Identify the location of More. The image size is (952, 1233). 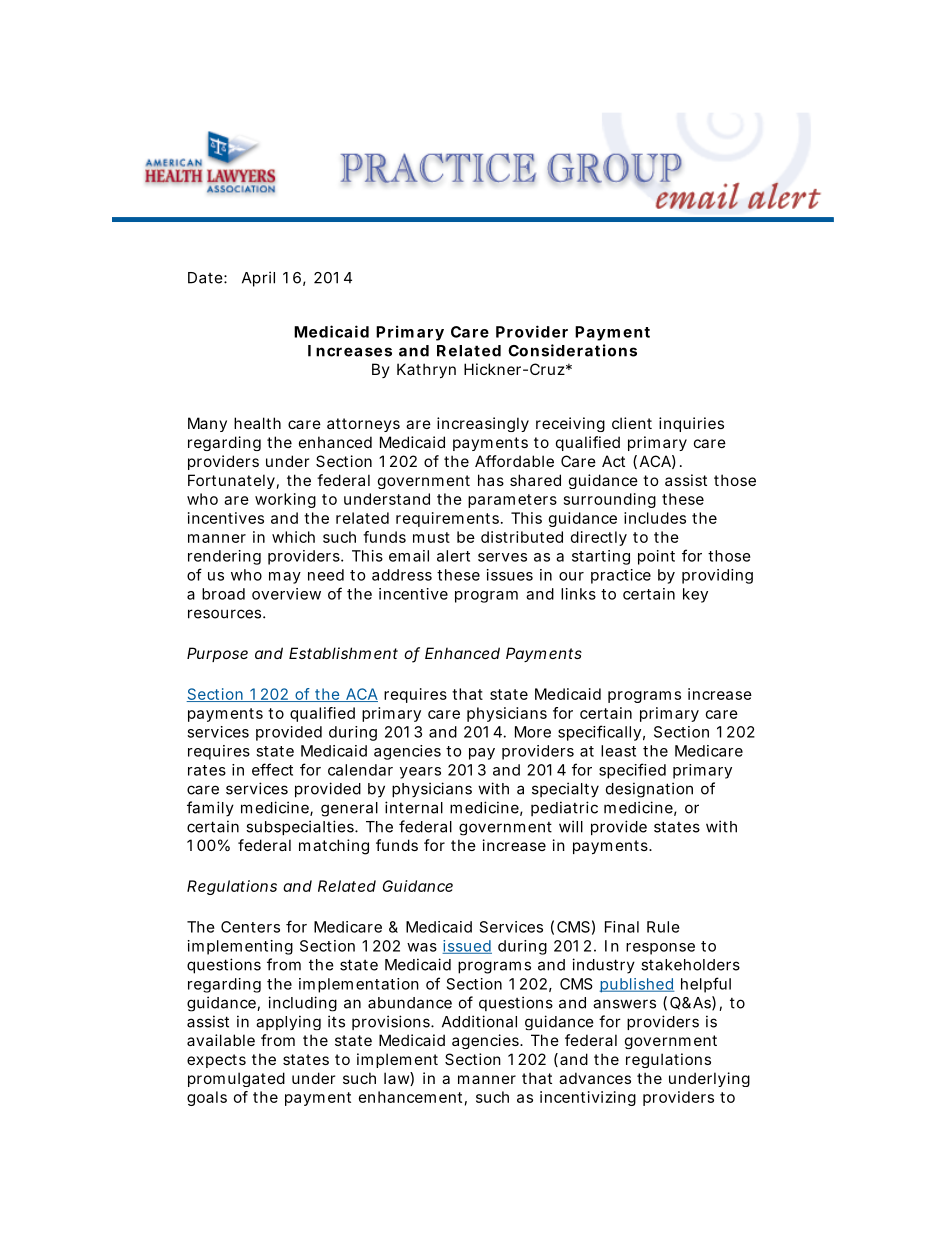
(533, 732).
